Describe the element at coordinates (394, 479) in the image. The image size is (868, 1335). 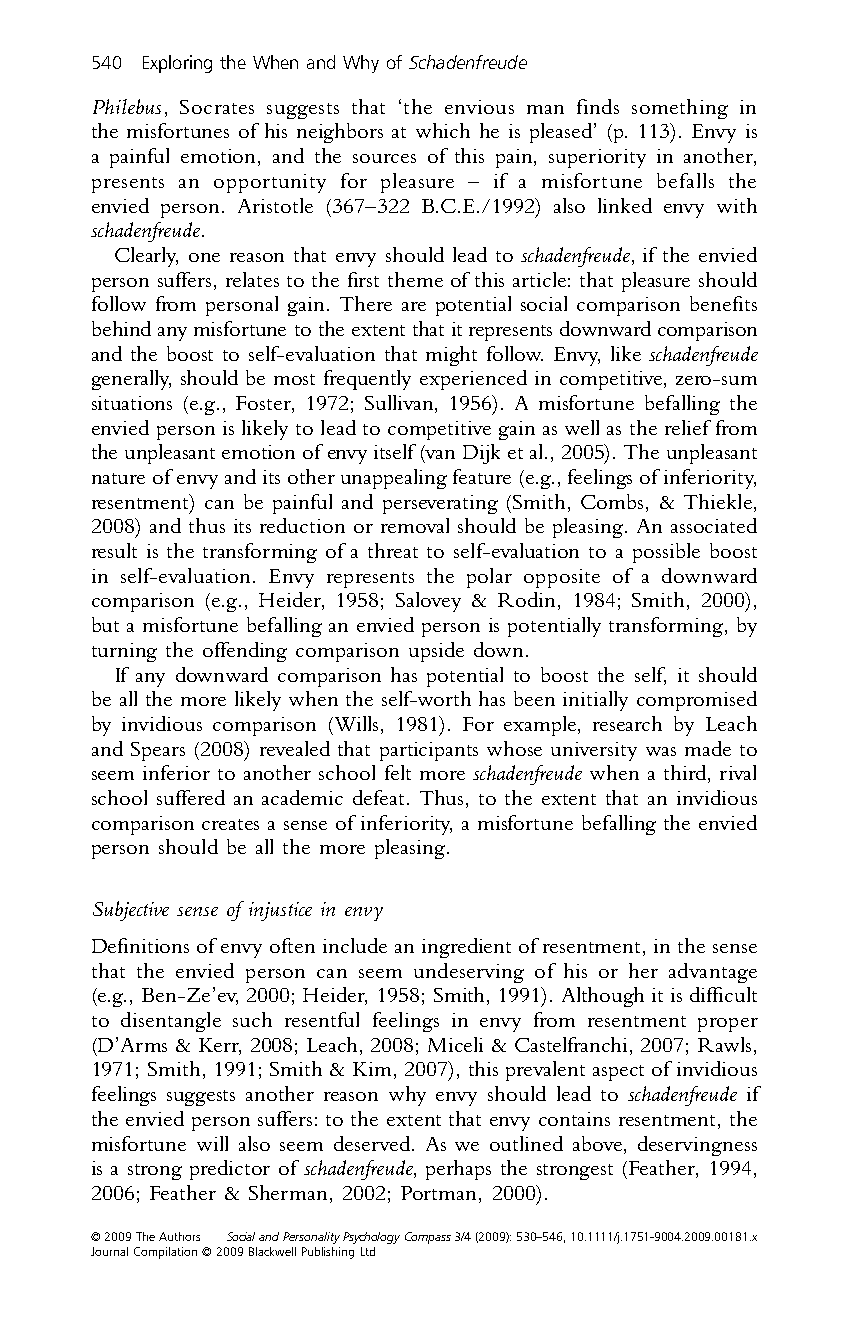
I see `unappealing` at that location.
